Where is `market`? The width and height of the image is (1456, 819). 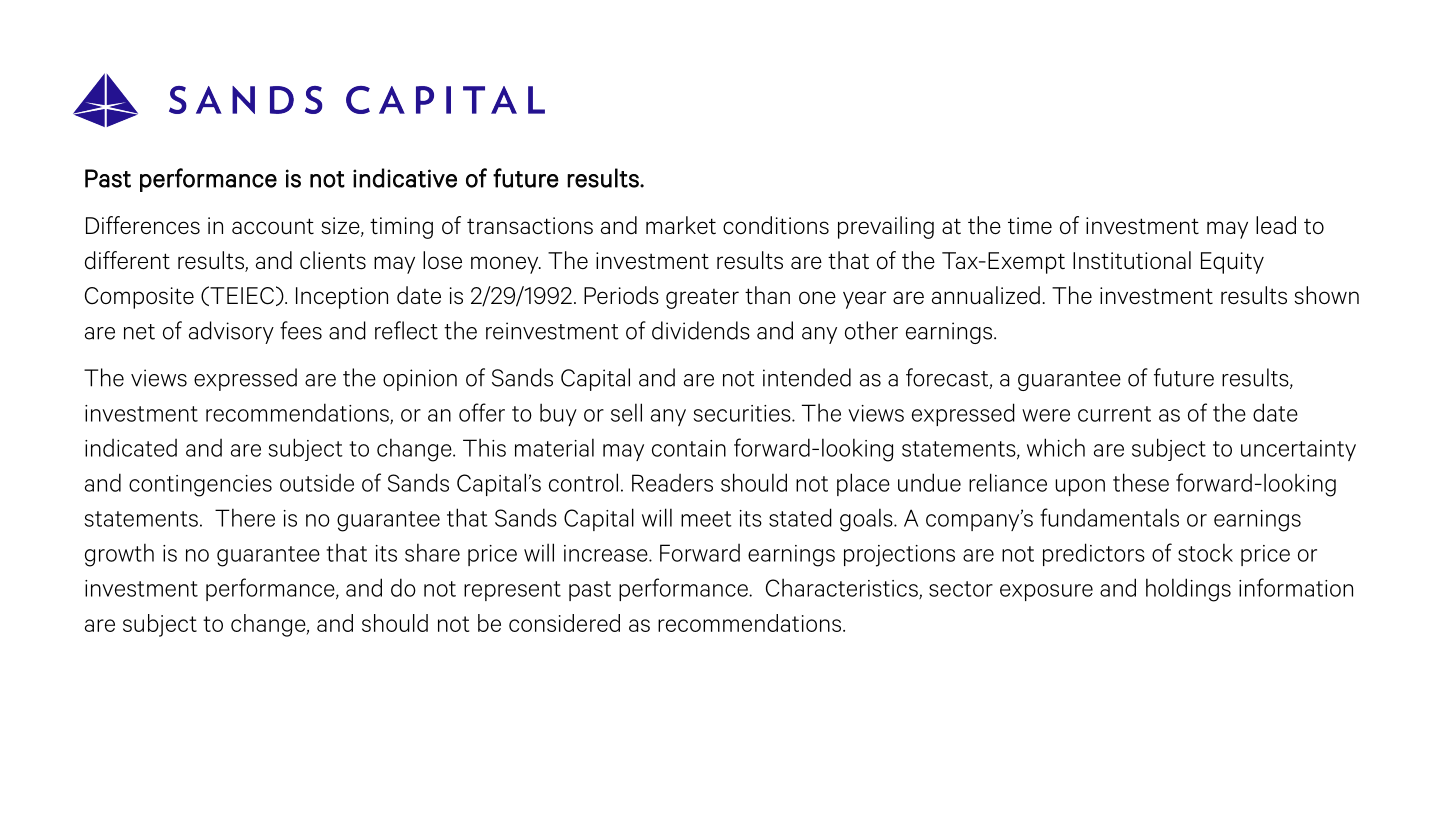
market is located at coordinates (681, 225).
